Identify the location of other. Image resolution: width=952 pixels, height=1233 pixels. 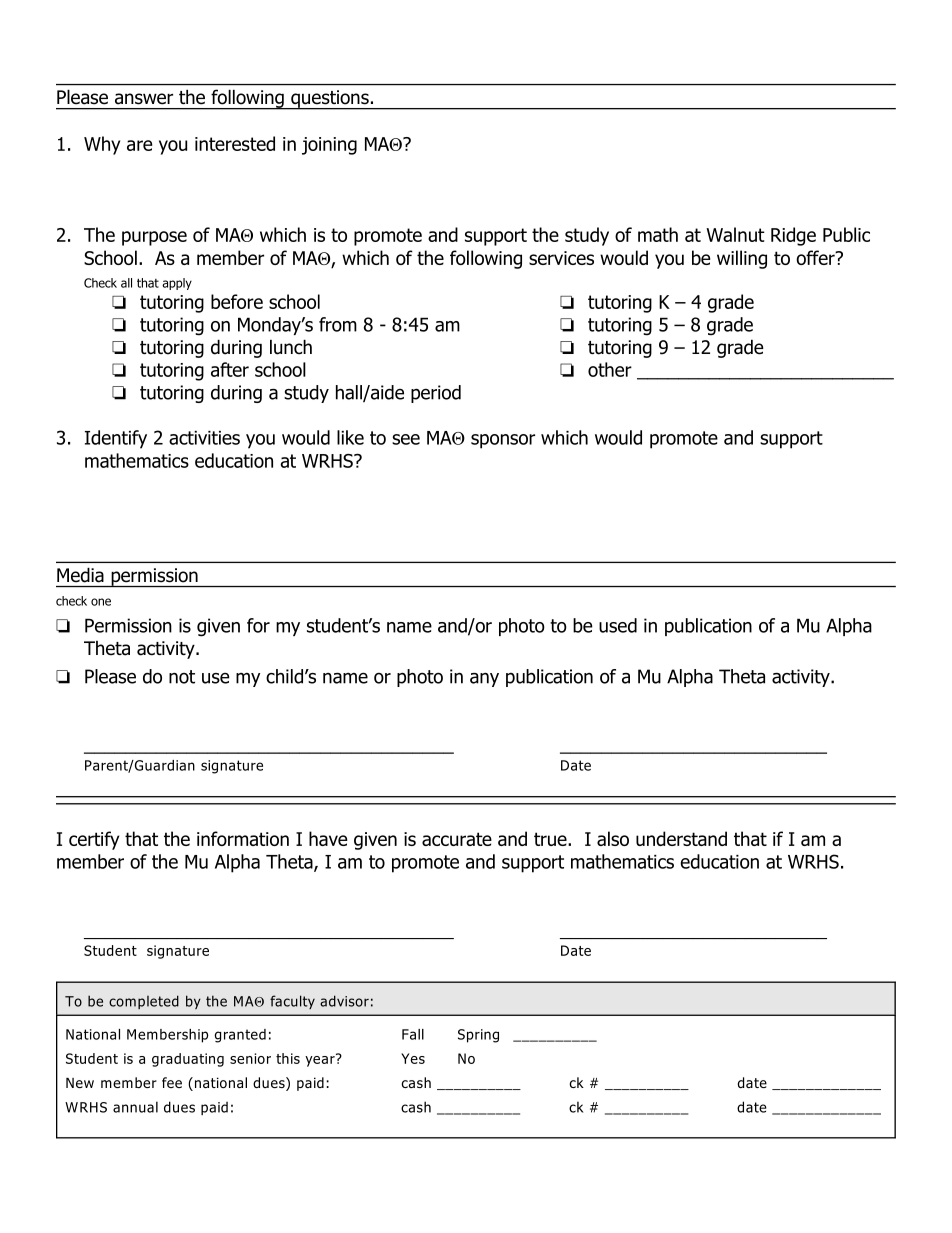
(610, 369).
